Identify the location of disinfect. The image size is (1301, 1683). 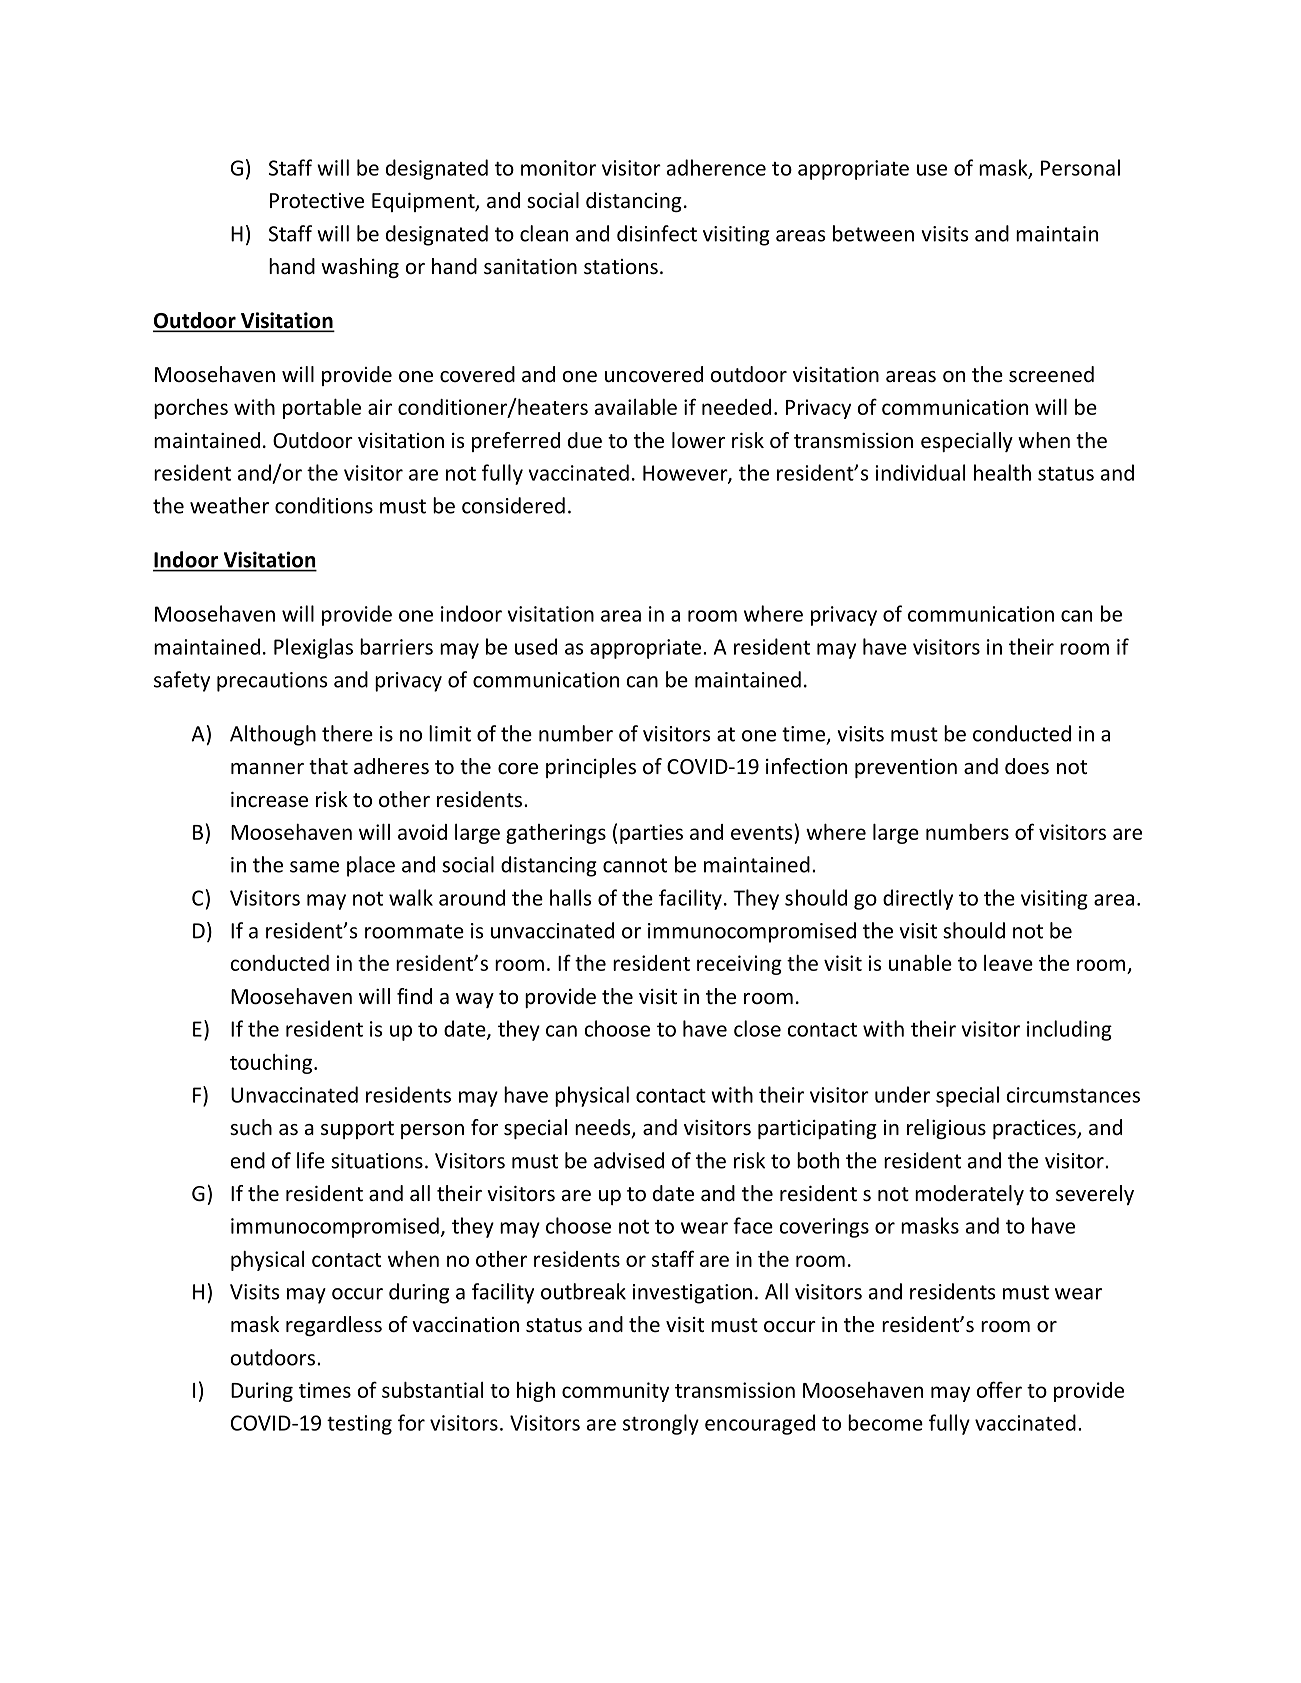
(657, 233).
